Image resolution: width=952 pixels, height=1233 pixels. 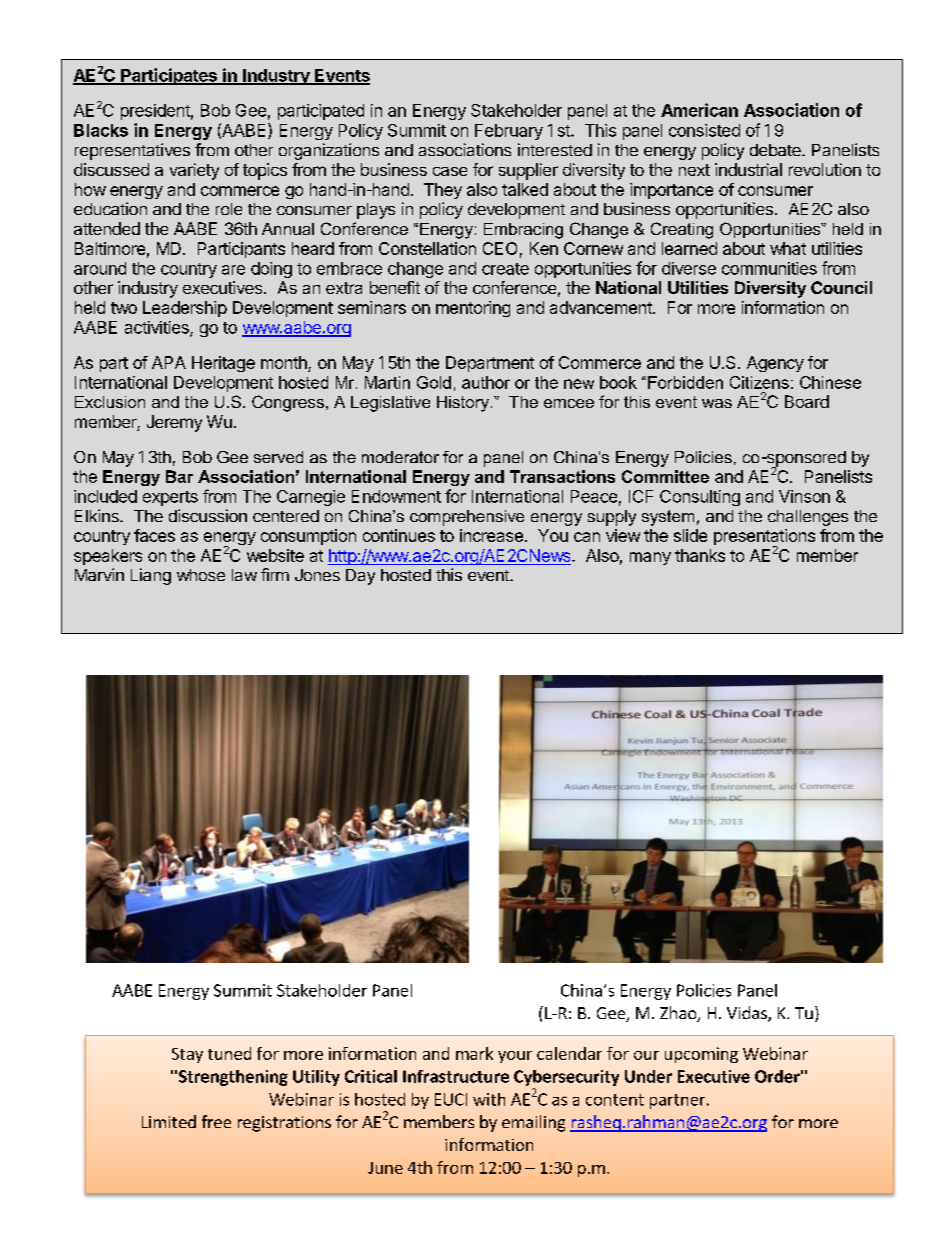 What do you see at coordinates (151, 576) in the screenshot?
I see `Liang` at bounding box center [151, 576].
